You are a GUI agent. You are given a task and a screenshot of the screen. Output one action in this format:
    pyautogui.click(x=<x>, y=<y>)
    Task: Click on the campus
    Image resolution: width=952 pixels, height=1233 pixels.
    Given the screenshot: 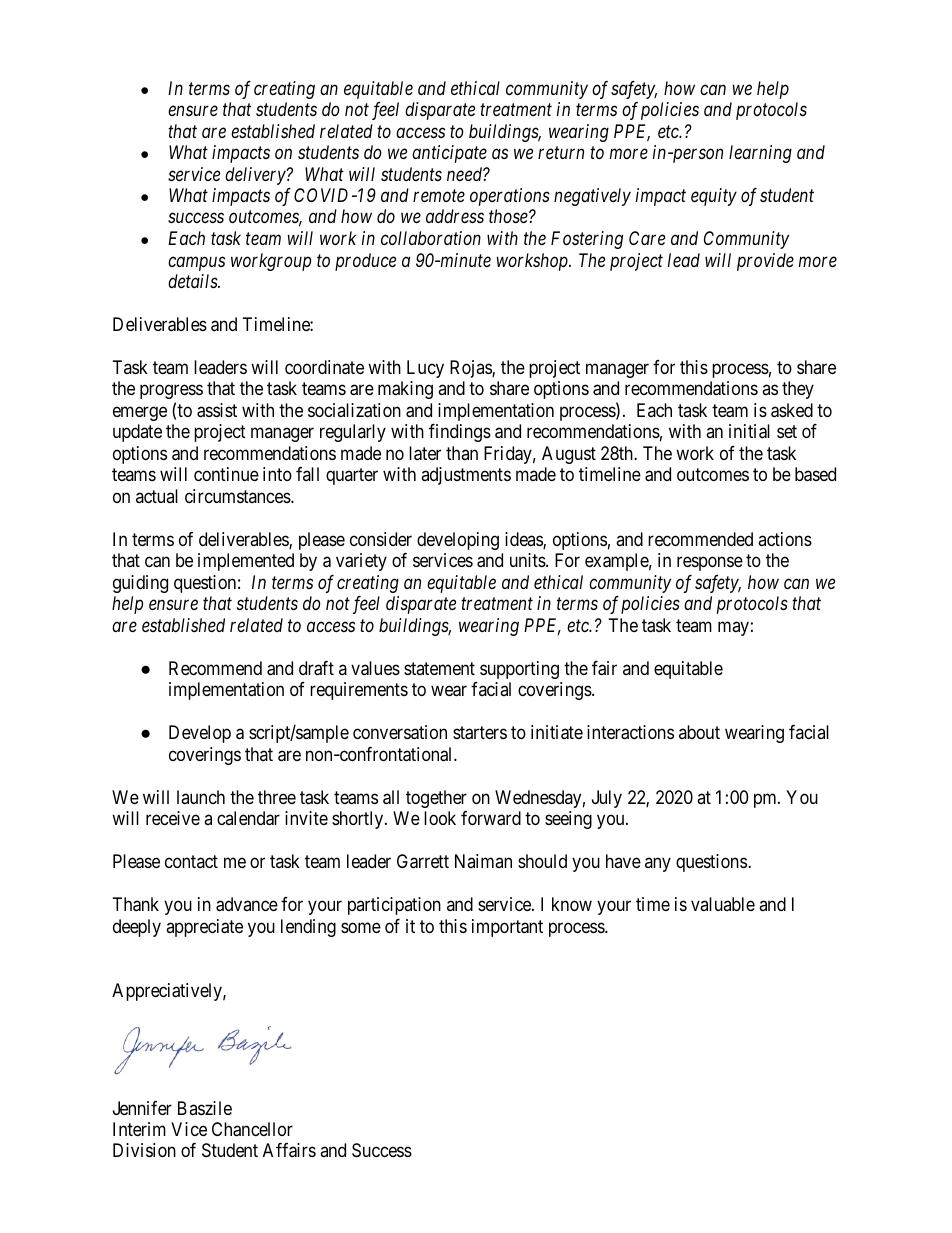 What is the action you would take?
    pyautogui.click(x=196, y=263)
